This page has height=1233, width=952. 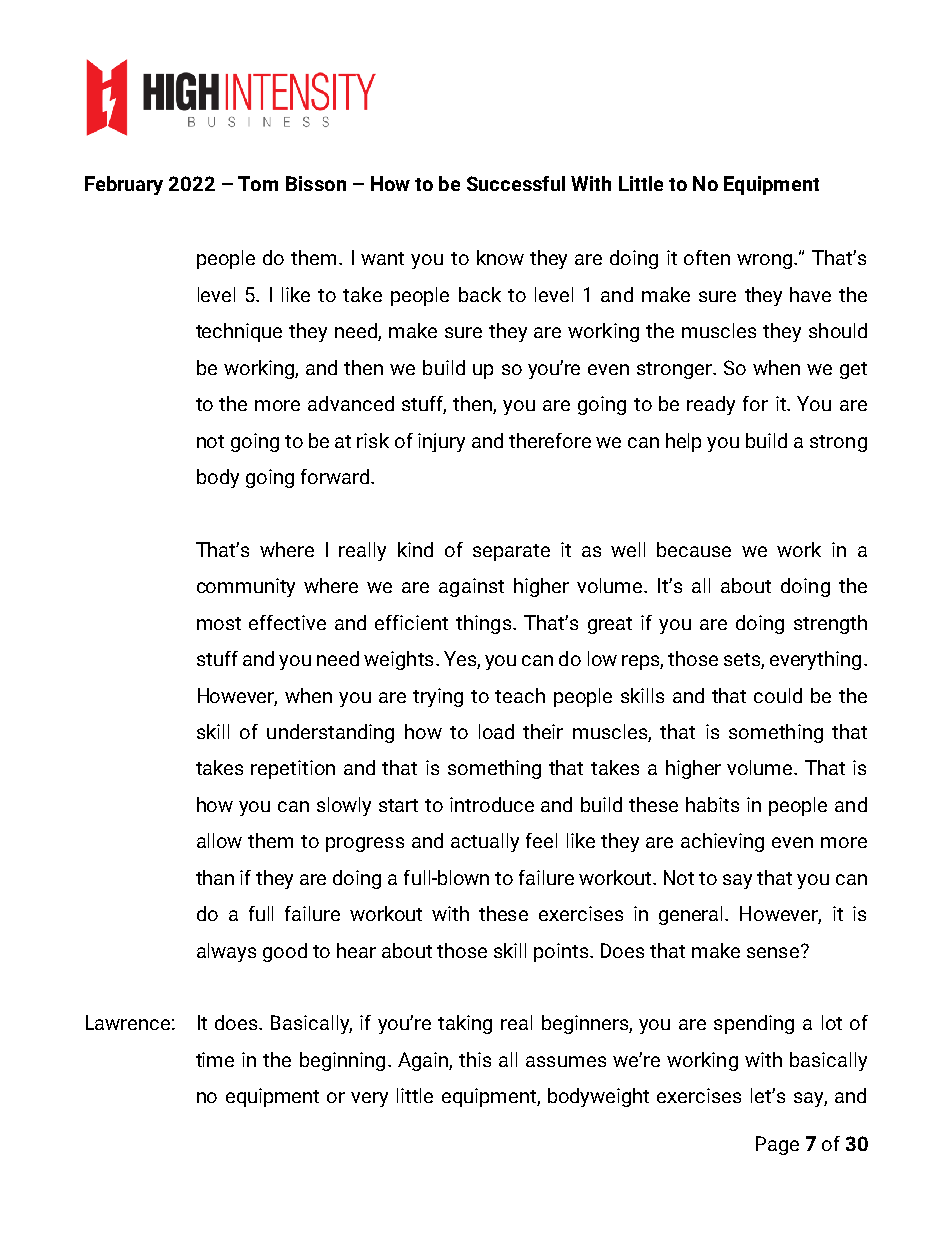 I want to click on Successful, so click(x=516, y=183).
